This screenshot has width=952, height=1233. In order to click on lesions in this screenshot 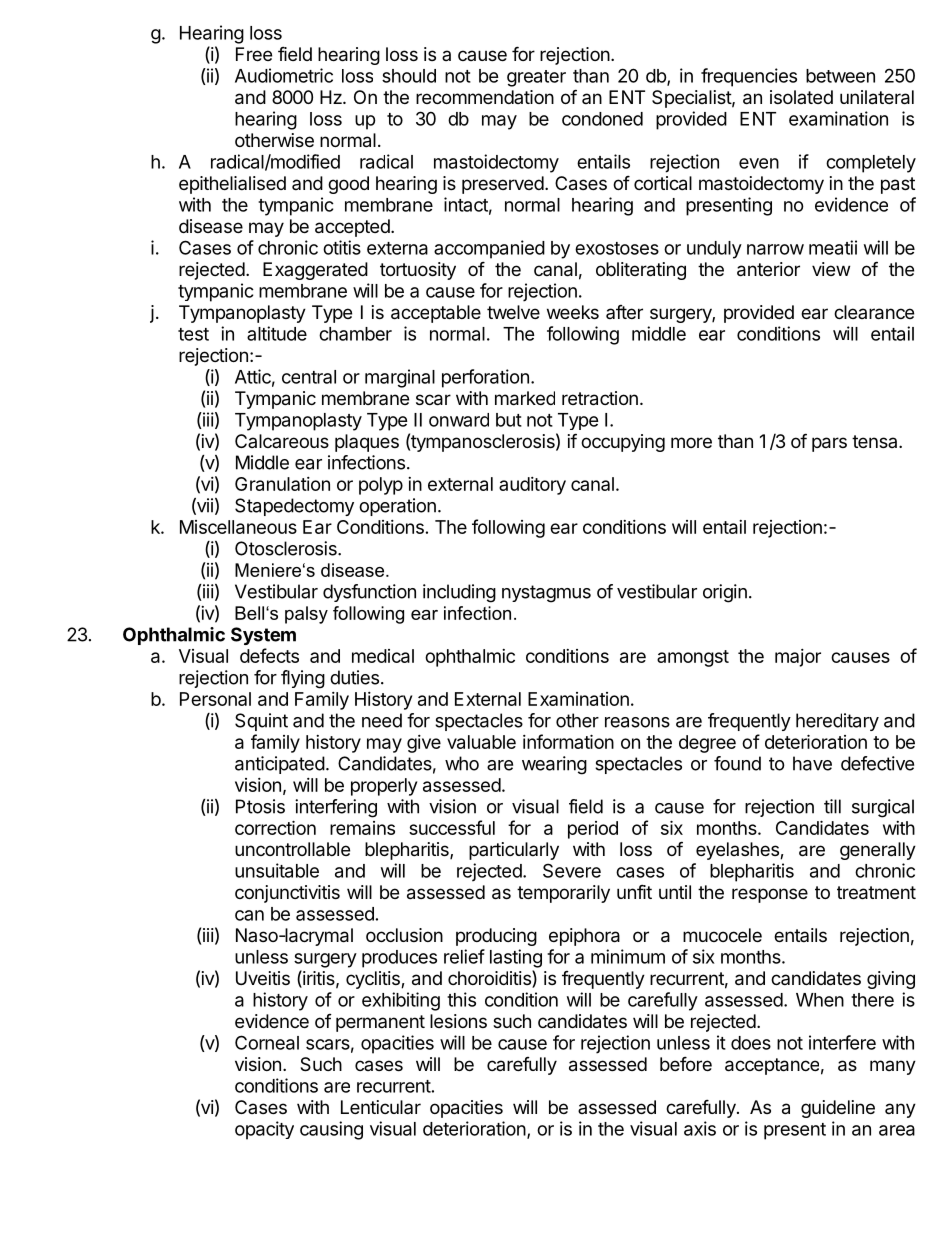, I will do `click(458, 1021)`.
